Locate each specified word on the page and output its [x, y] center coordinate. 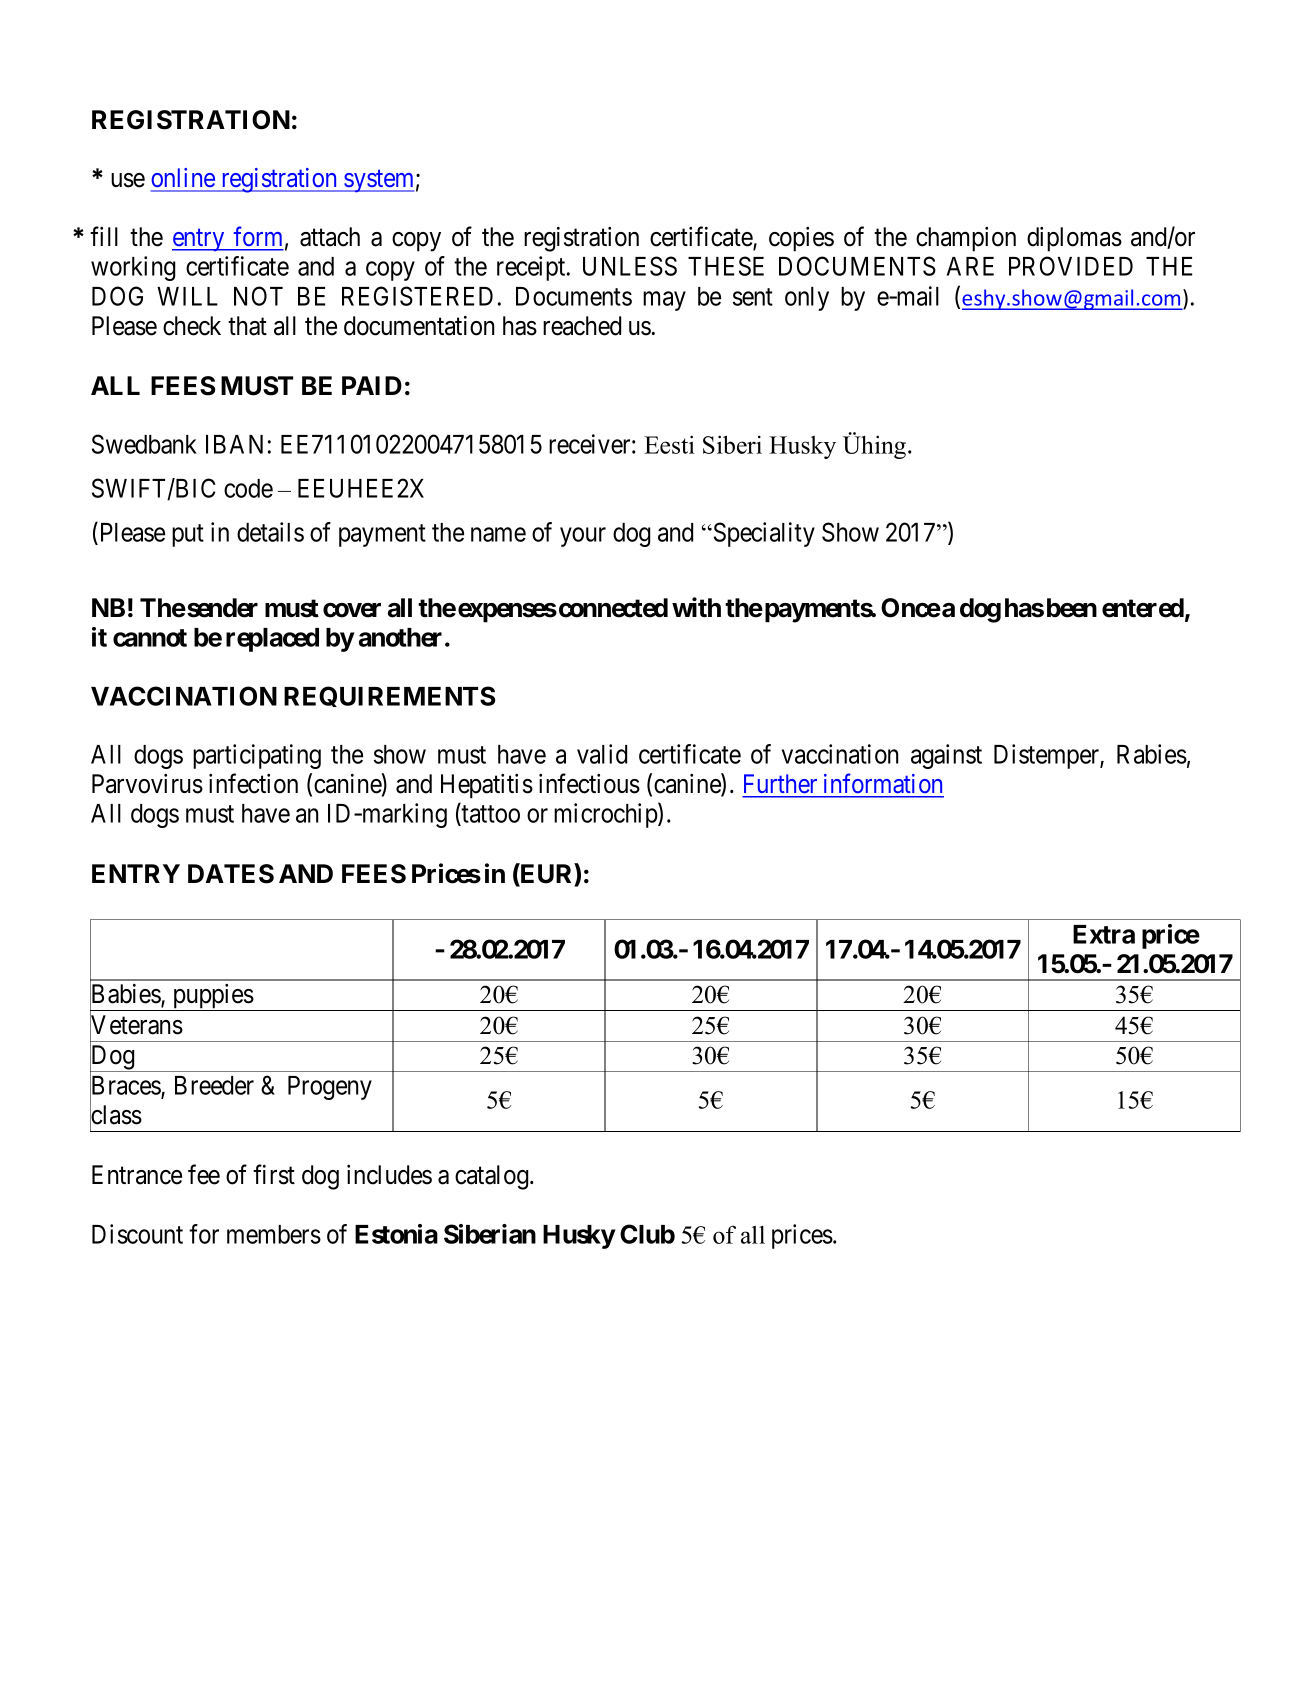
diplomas [1074, 239]
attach [330, 237]
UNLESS [630, 266]
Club [647, 1234]
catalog [493, 1177]
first [274, 1174]
